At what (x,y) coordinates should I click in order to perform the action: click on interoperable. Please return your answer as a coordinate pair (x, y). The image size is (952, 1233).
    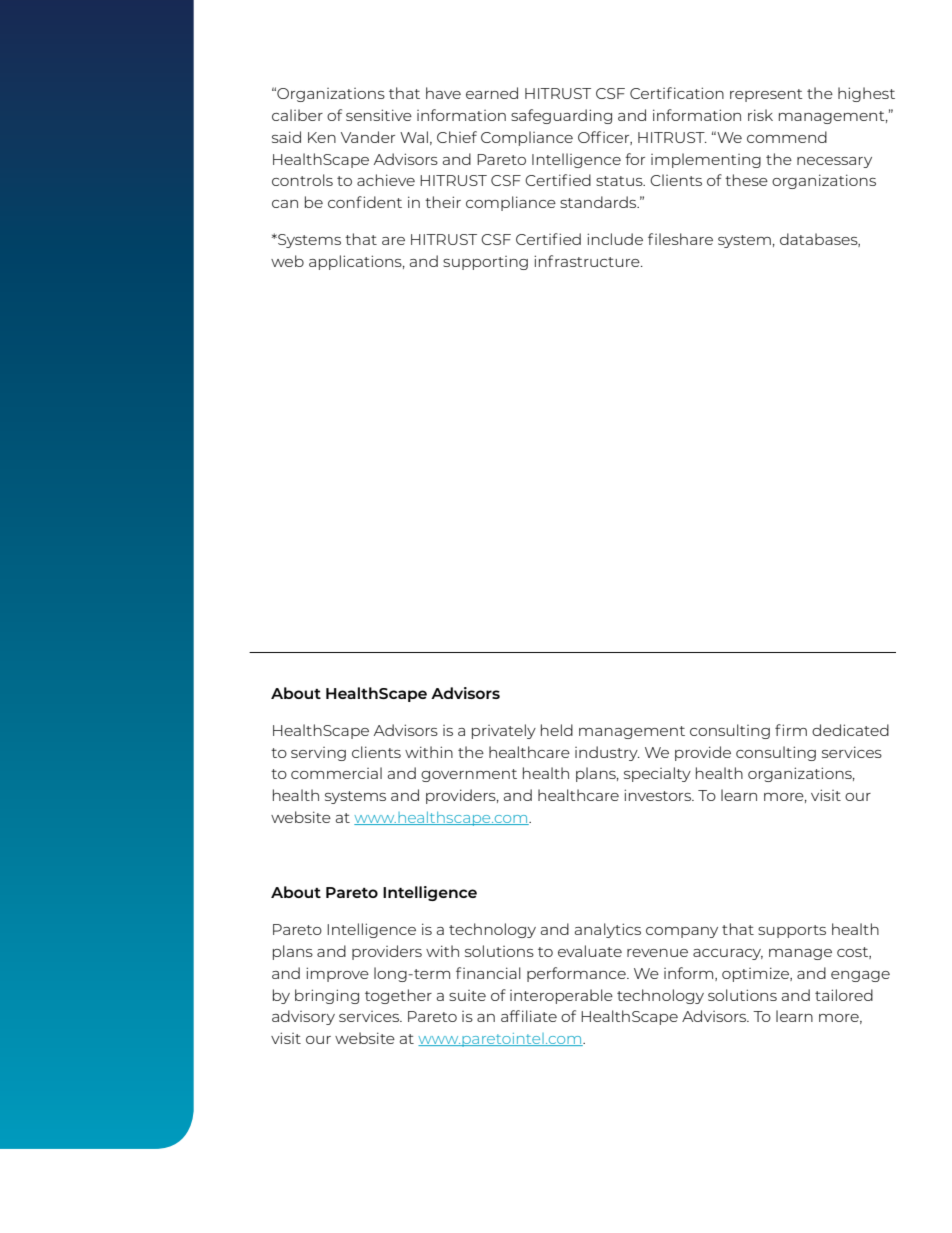
    Looking at the image, I should click on (561, 996).
